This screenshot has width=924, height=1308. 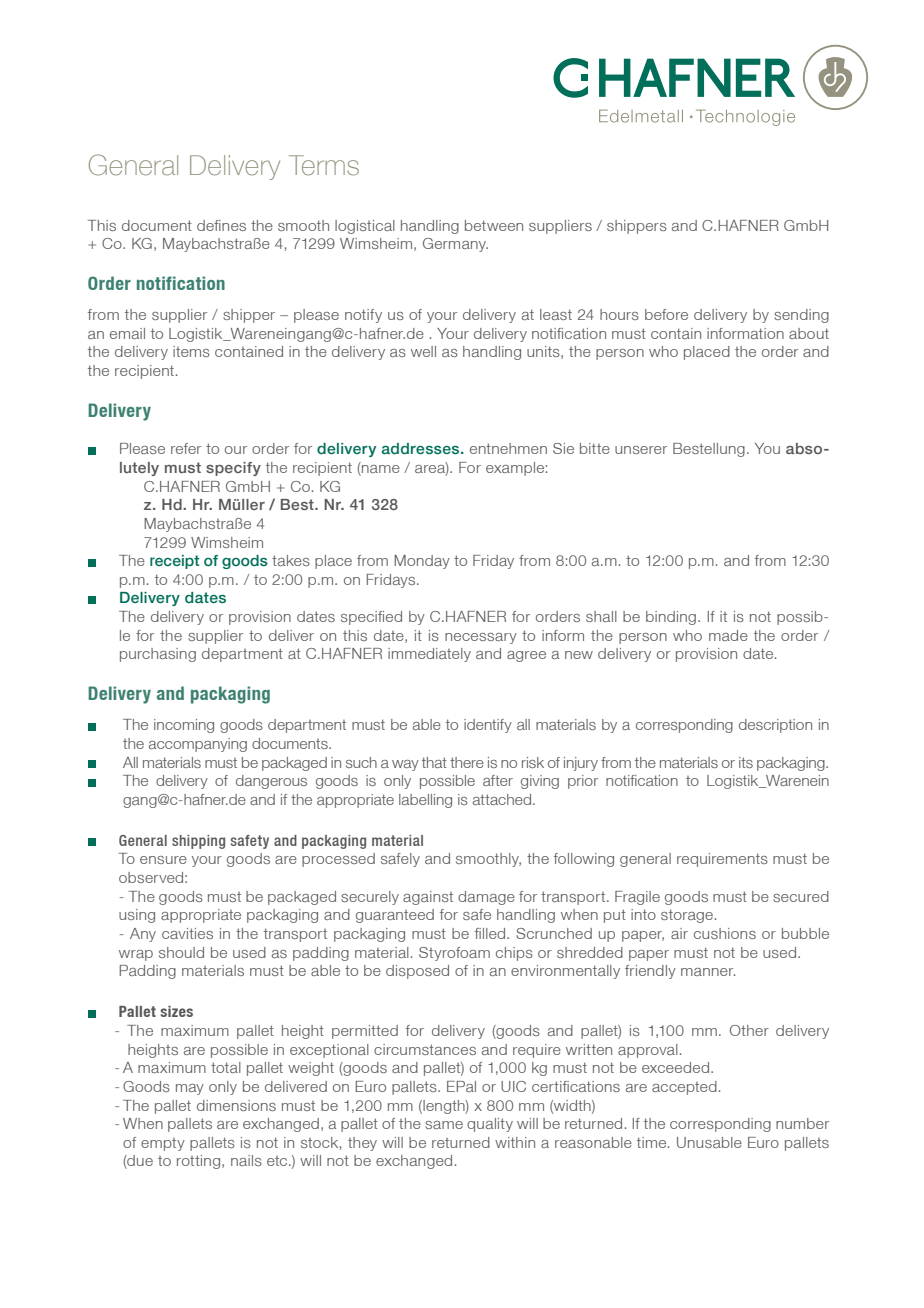 I want to click on between, so click(x=494, y=225).
